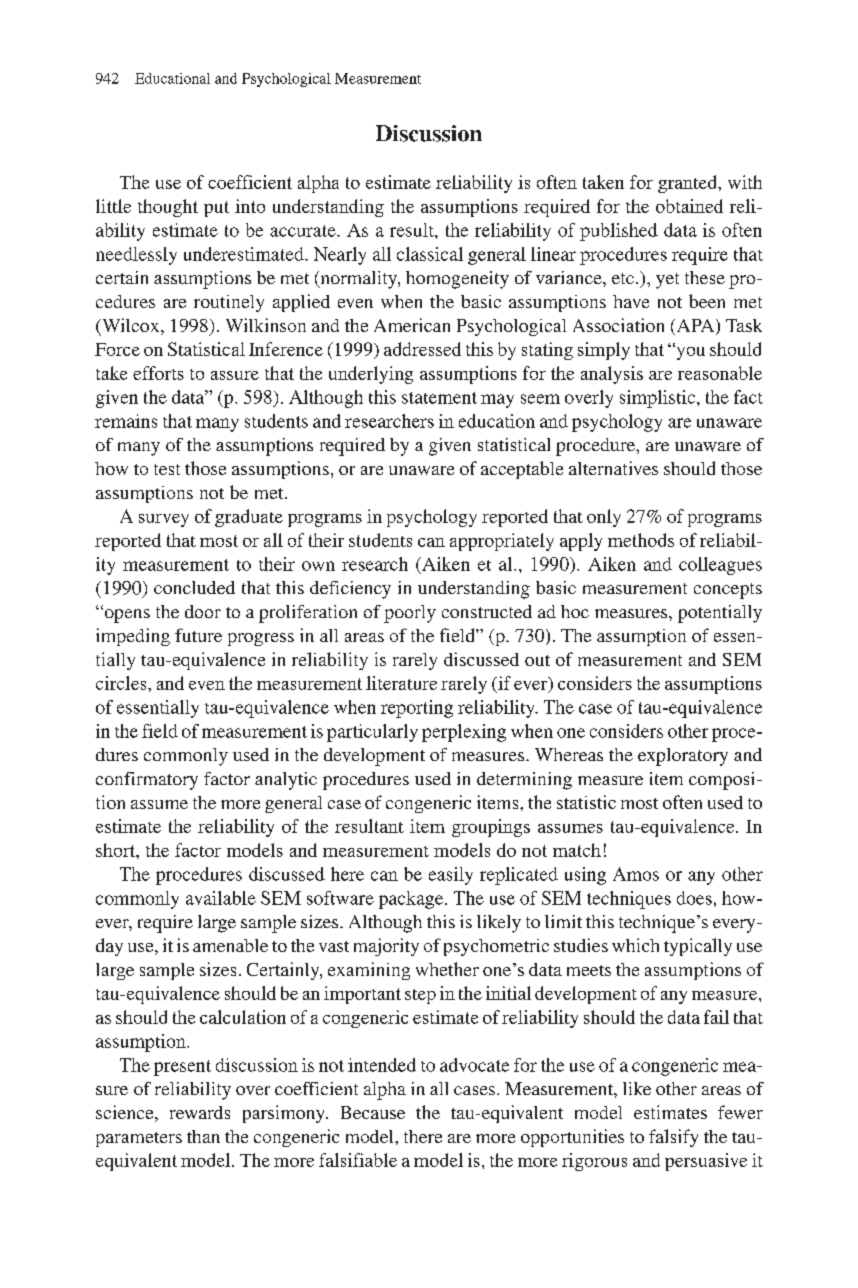  I want to click on literature, so click(401, 683).
